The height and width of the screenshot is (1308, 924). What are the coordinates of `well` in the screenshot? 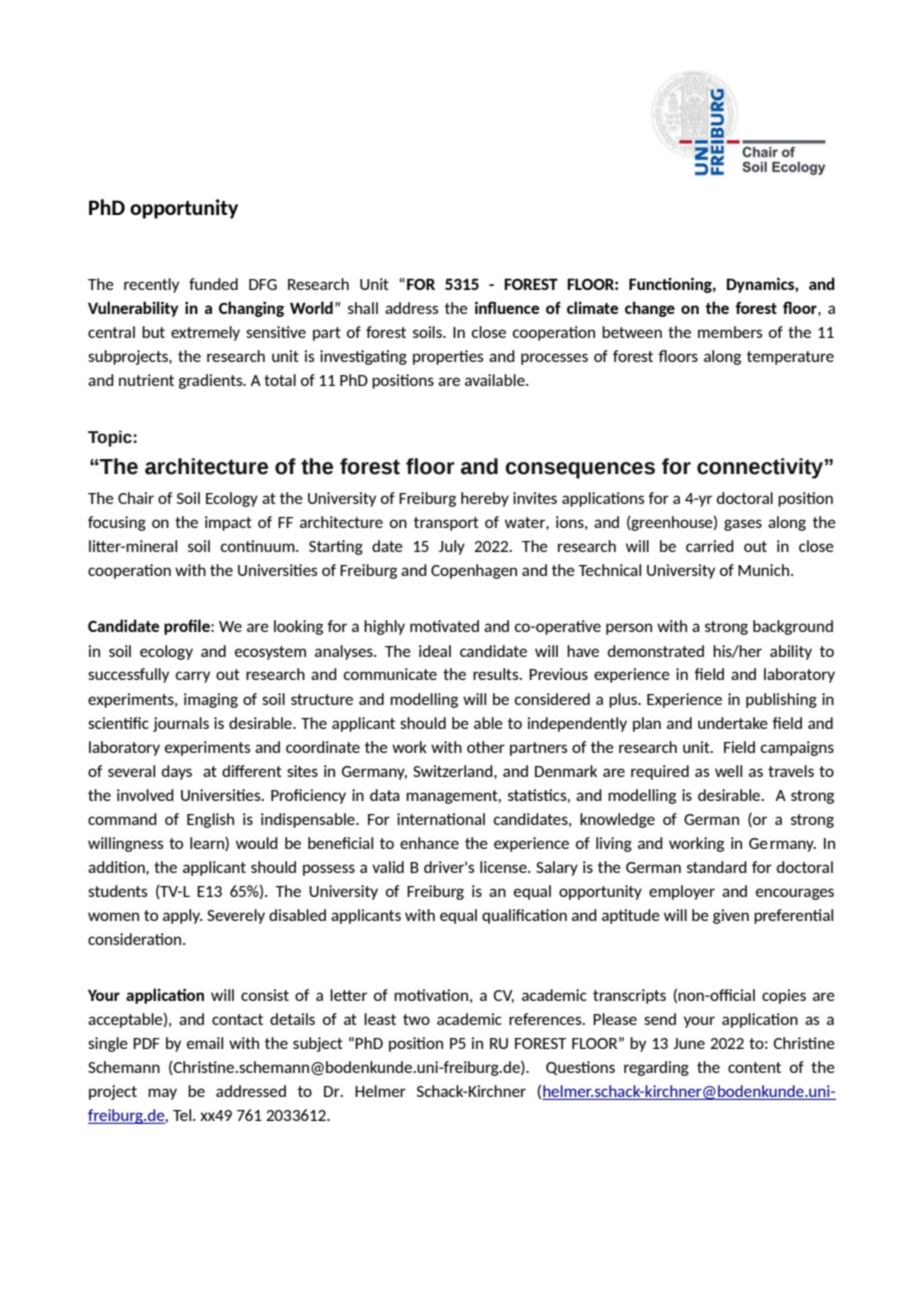 It's located at (728, 771).
